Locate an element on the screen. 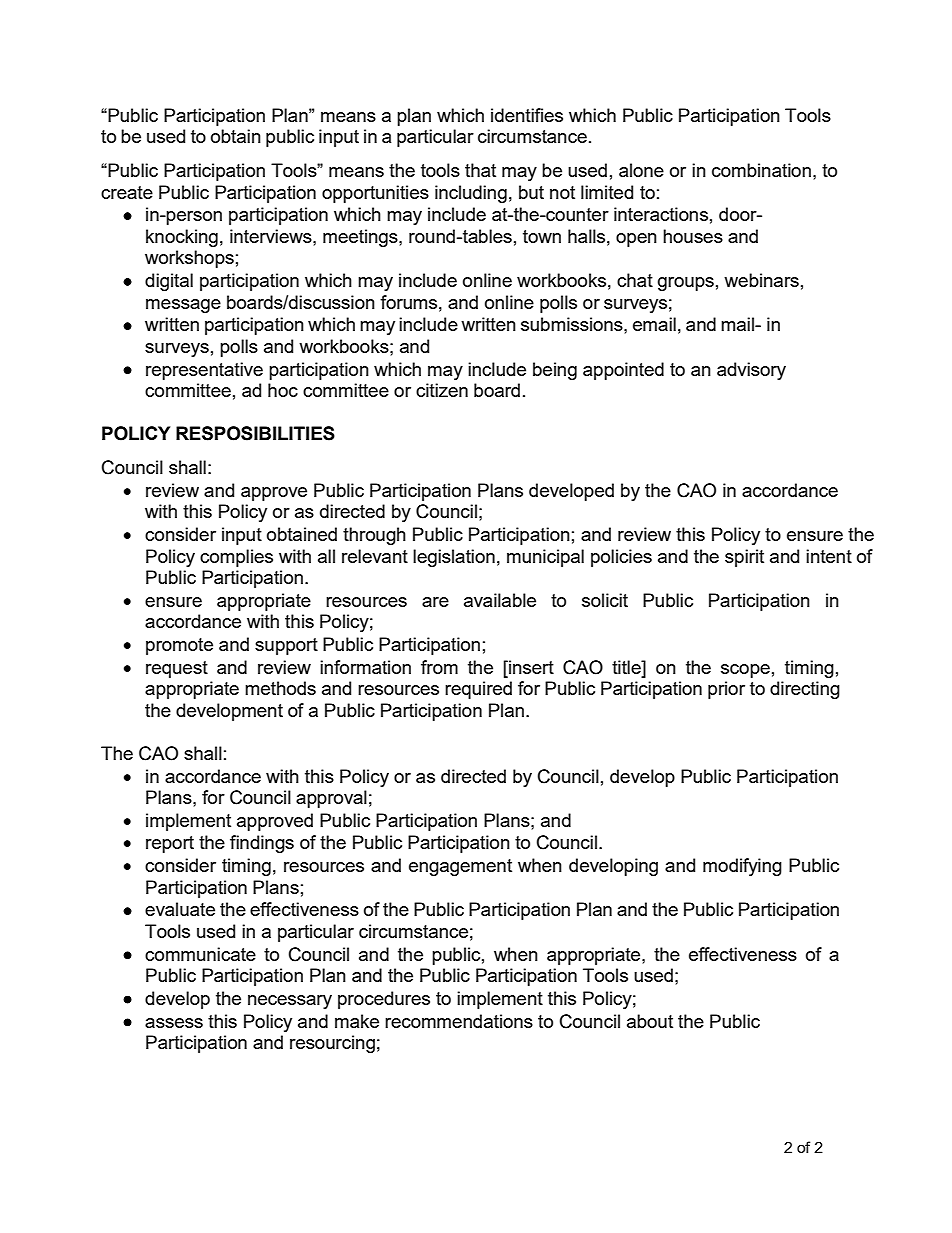  spirit is located at coordinates (744, 558).
